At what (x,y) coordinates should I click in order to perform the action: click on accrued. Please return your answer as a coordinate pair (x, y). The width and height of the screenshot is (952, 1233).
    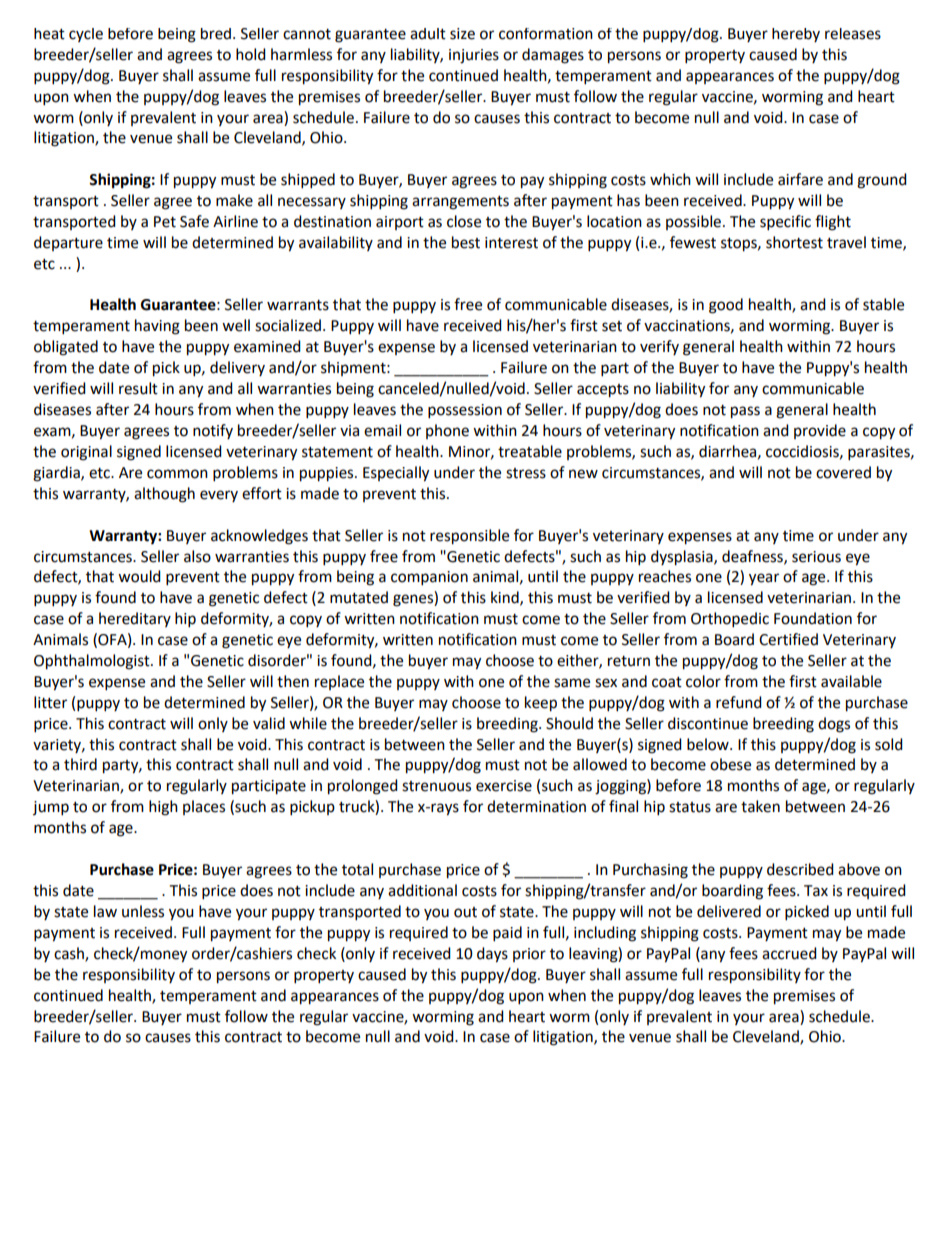
    Looking at the image, I should click on (789, 953).
